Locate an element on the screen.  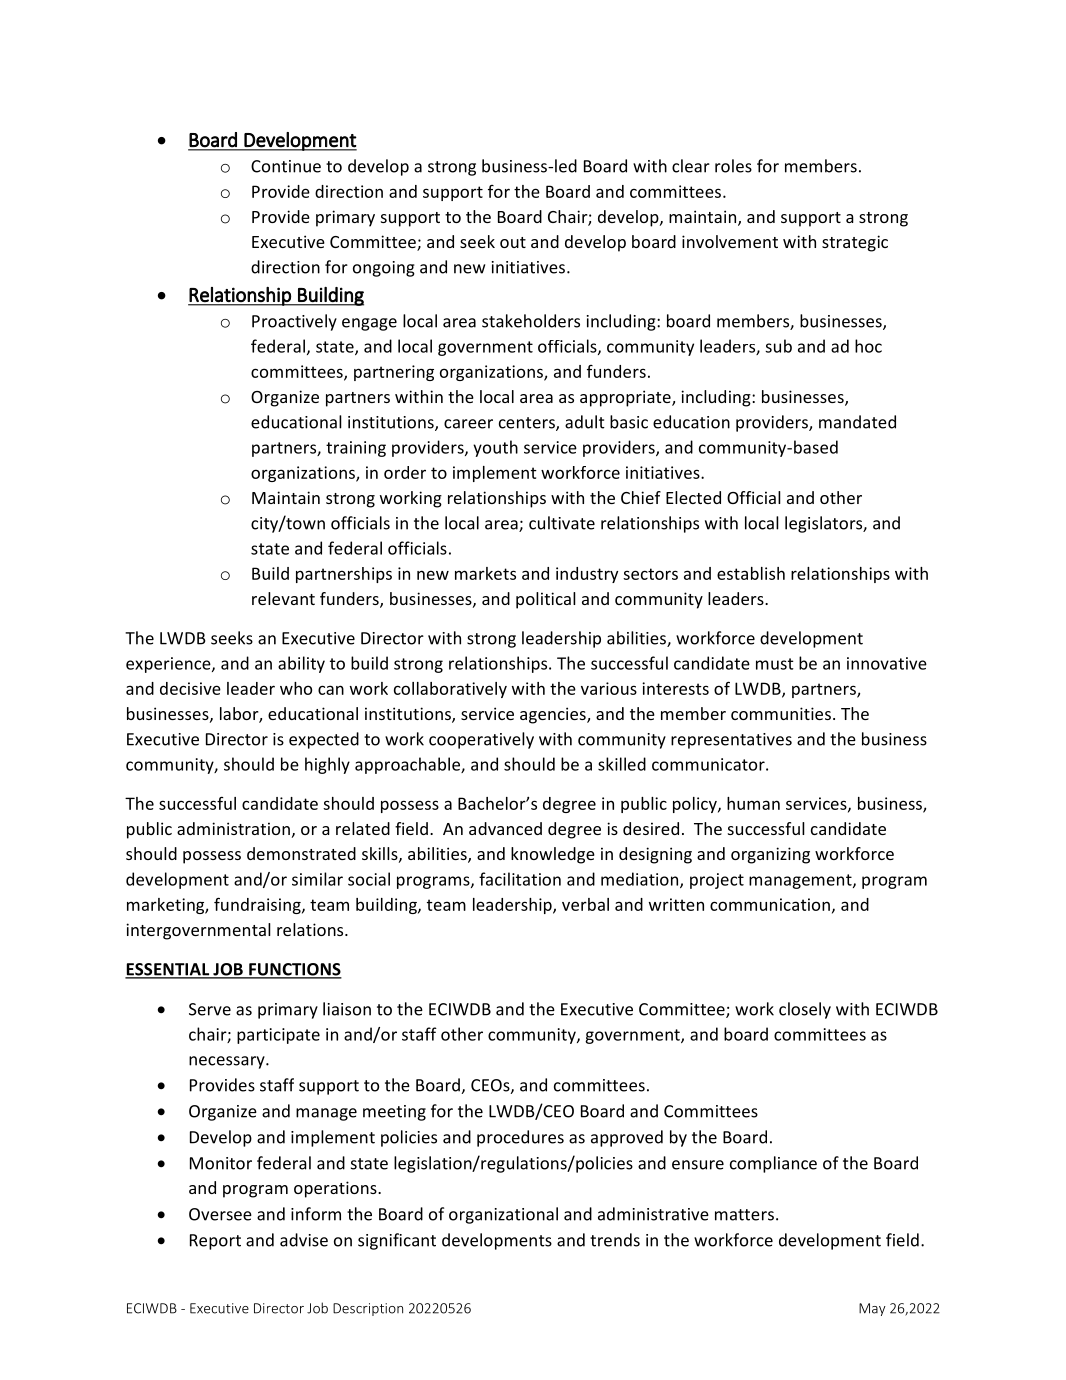
facilitation is located at coordinates (520, 879).
